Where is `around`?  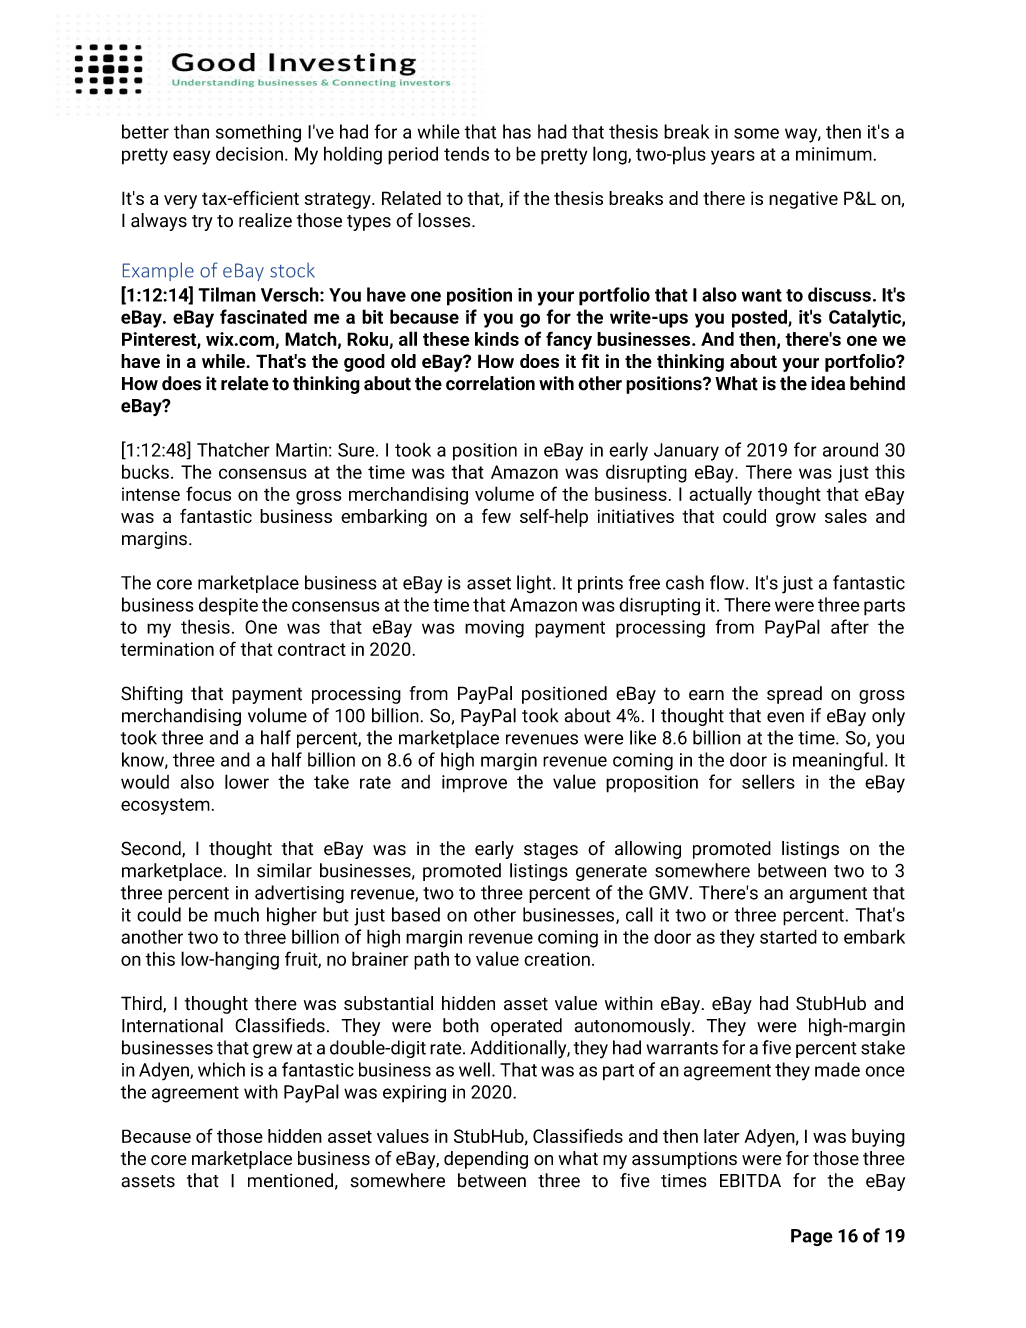
around is located at coordinates (850, 449).
